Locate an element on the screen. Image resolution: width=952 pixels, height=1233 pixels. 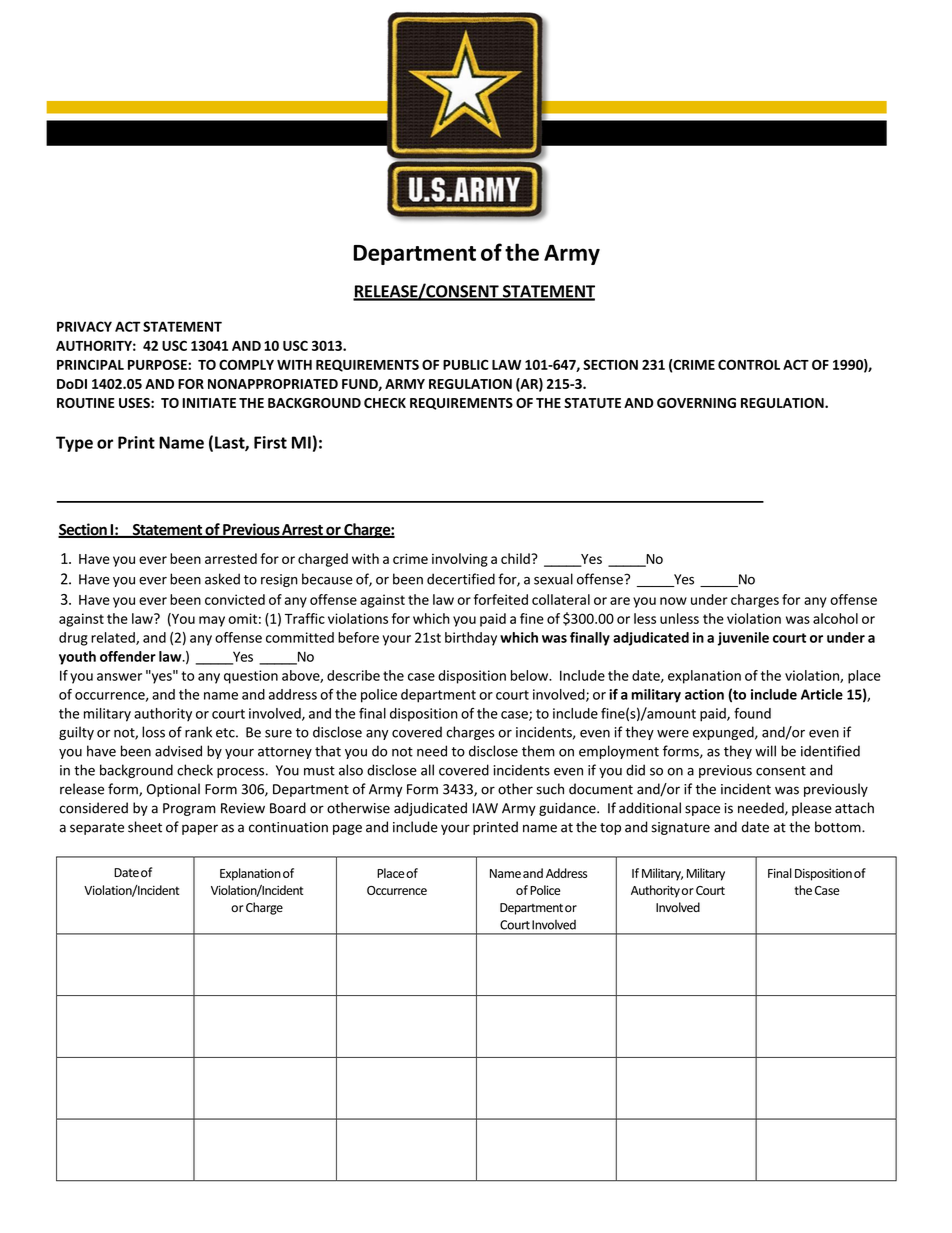
involving is located at coordinates (460, 560).
